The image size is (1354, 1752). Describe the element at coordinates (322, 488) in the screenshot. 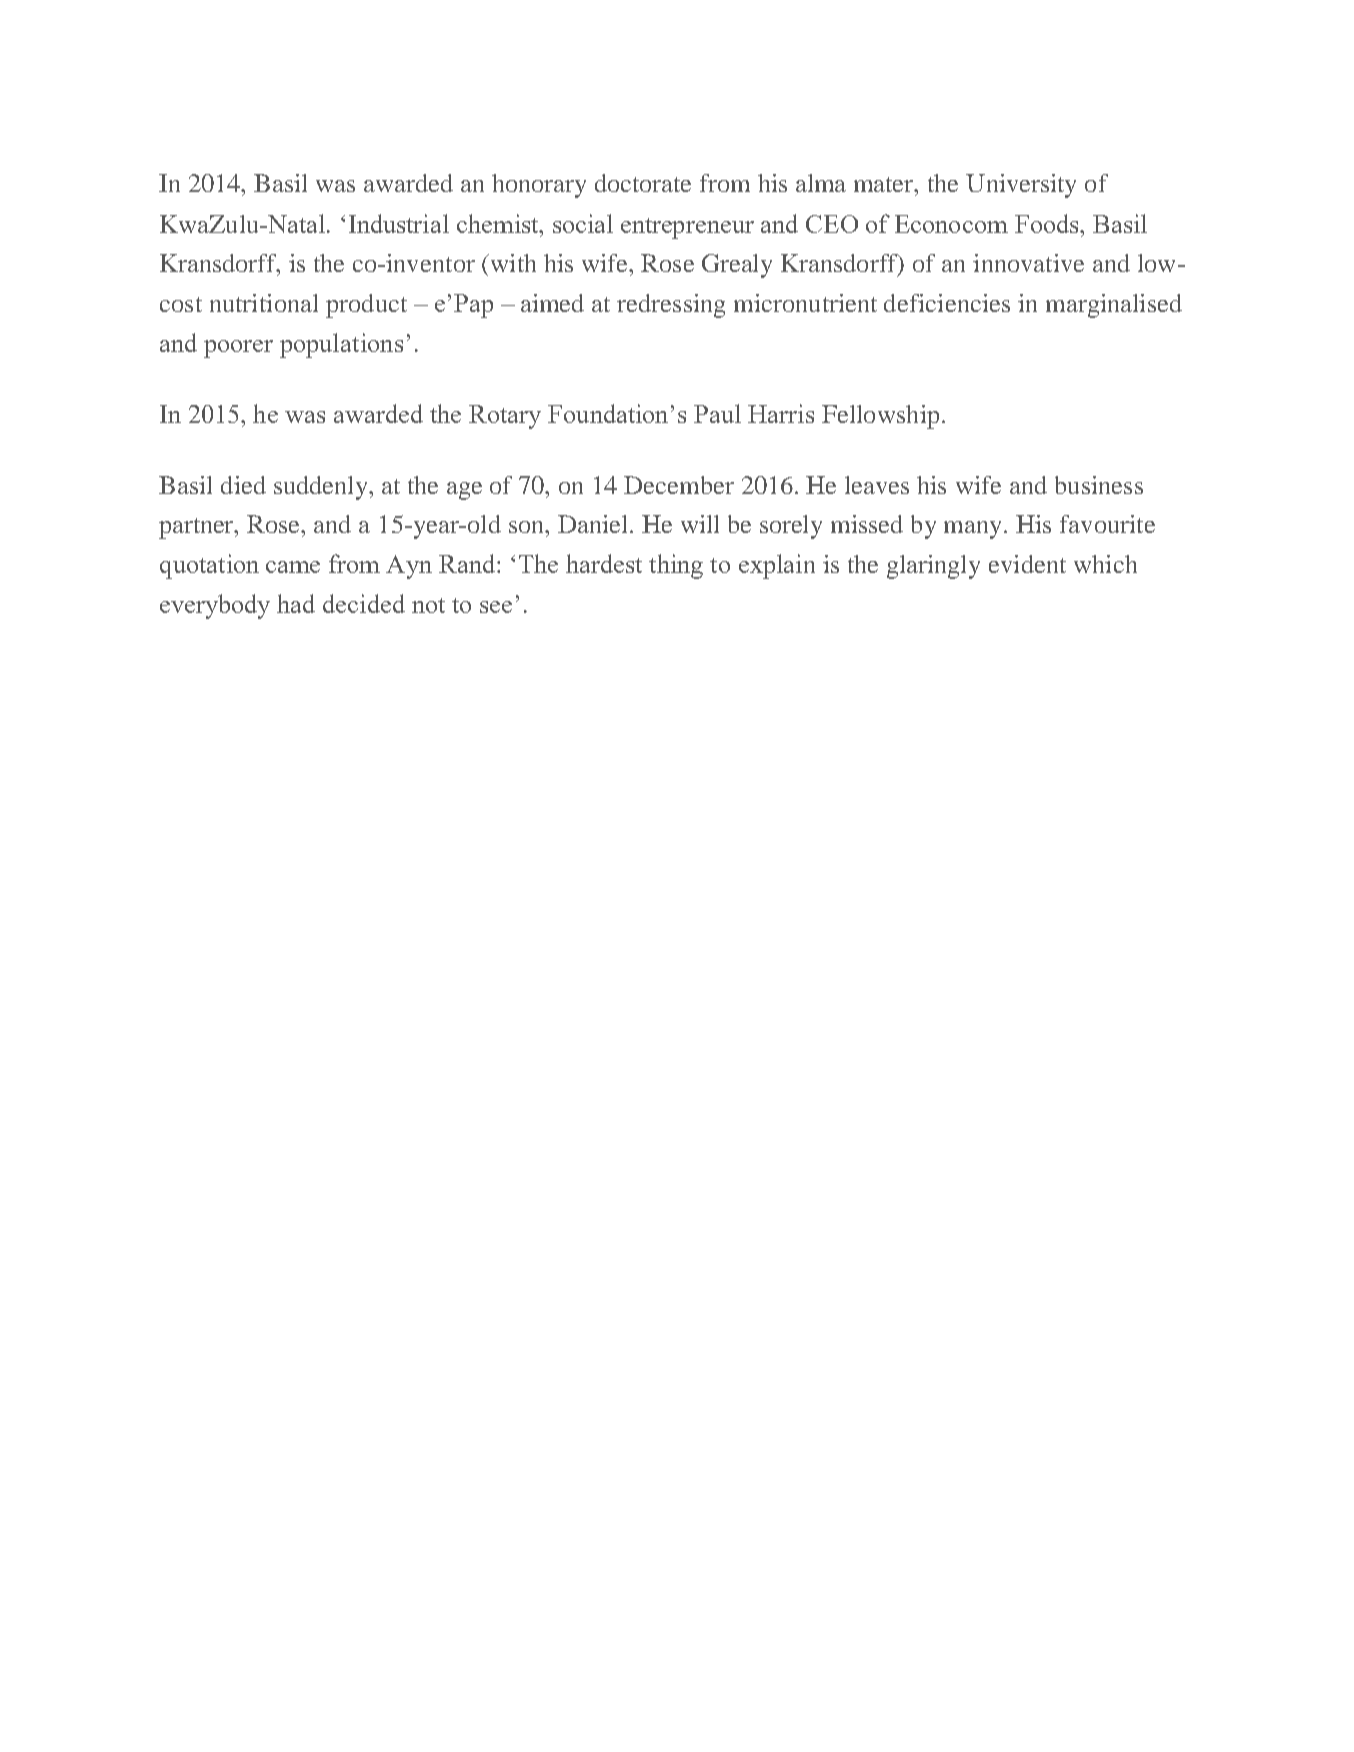

I see `suddenly` at that location.
